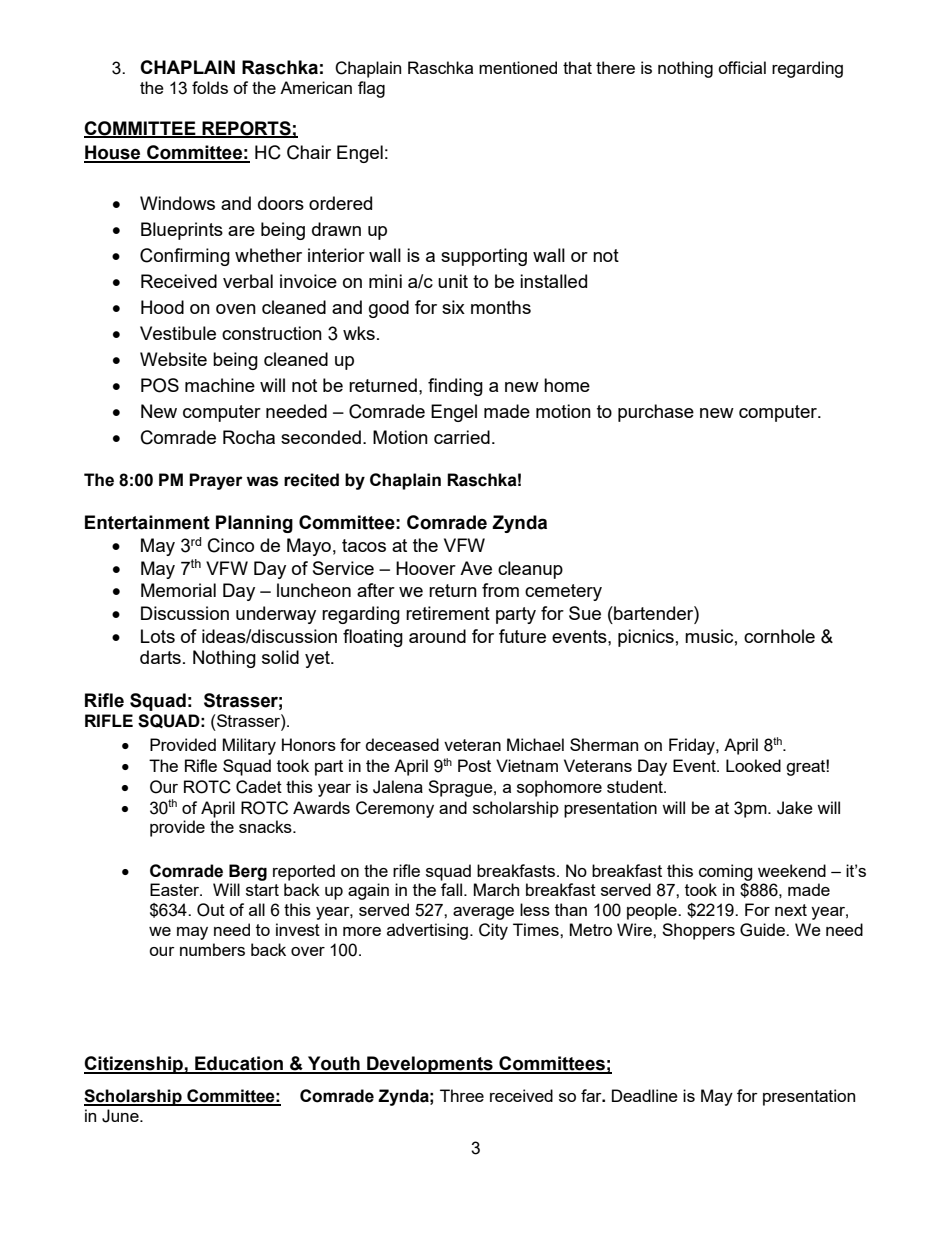  Describe the element at coordinates (210, 87) in the screenshot. I see `folds` at that location.
